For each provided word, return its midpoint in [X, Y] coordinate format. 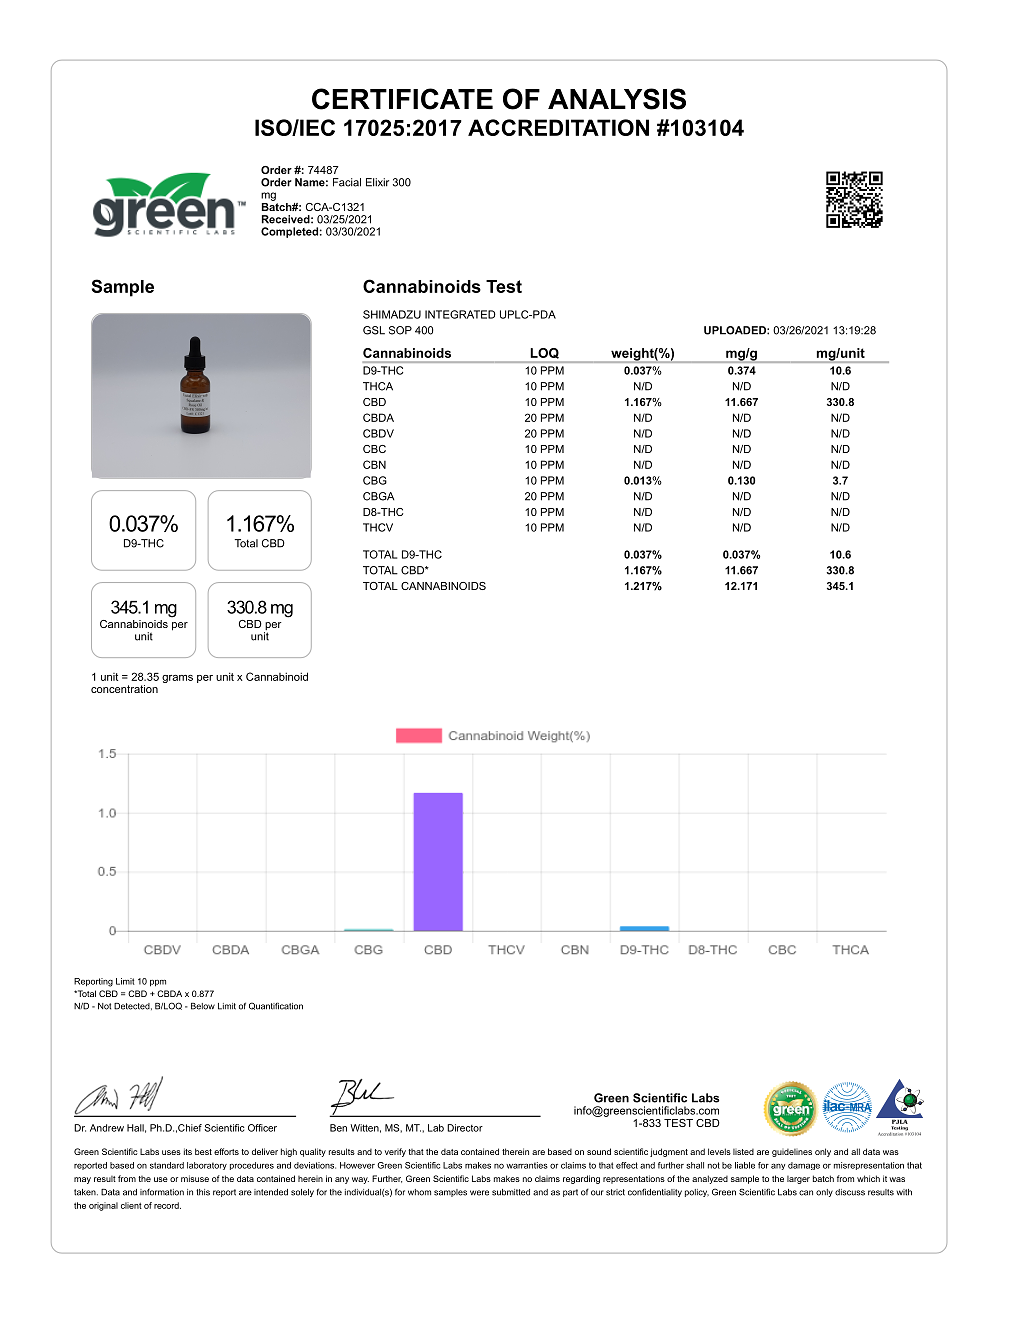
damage [804, 1166]
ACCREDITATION [558, 127]
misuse [195, 1178]
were [479, 1193]
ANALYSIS [617, 99]
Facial [347, 182]
